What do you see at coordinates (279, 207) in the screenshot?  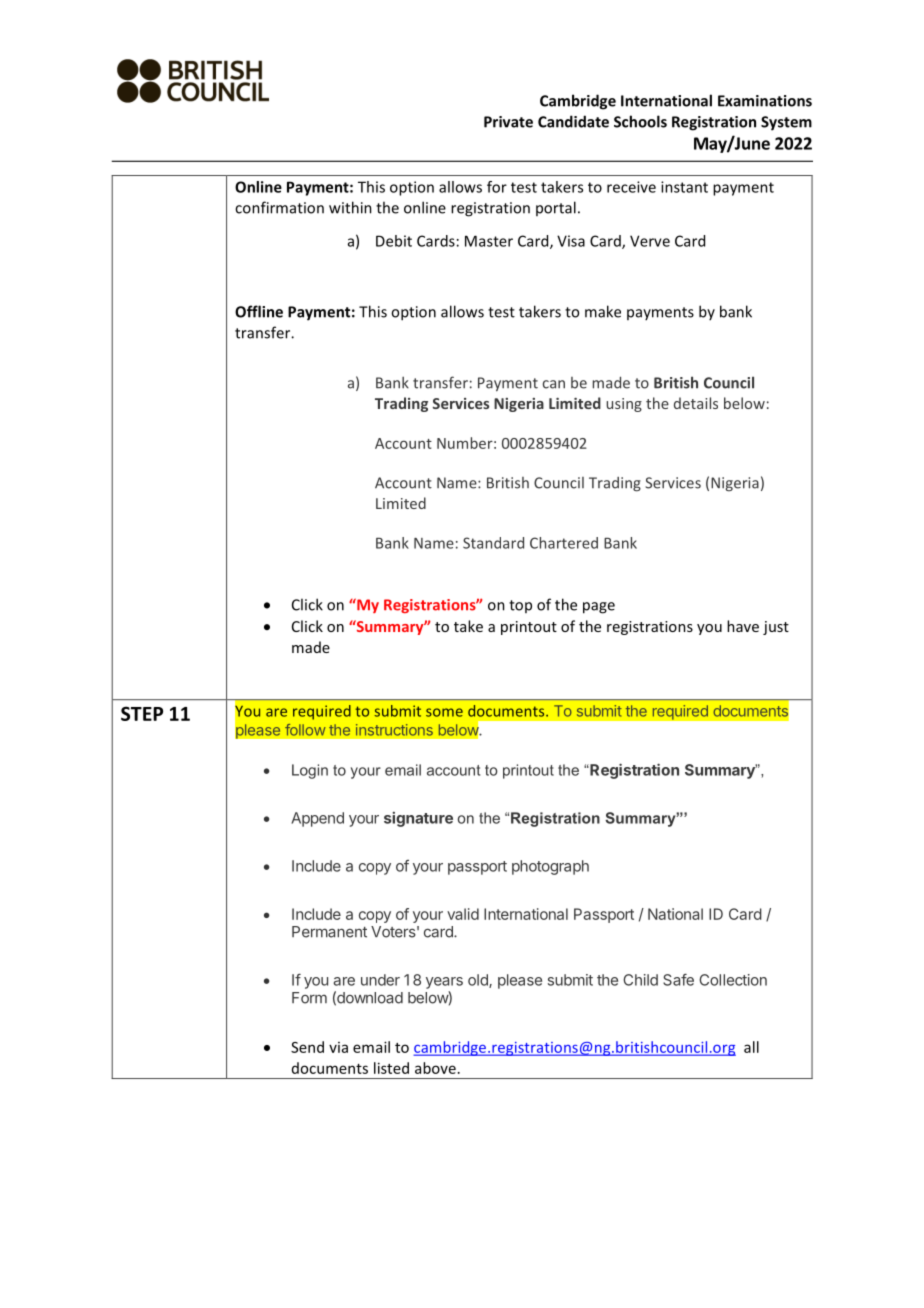 I see `confirmation` at bounding box center [279, 207].
